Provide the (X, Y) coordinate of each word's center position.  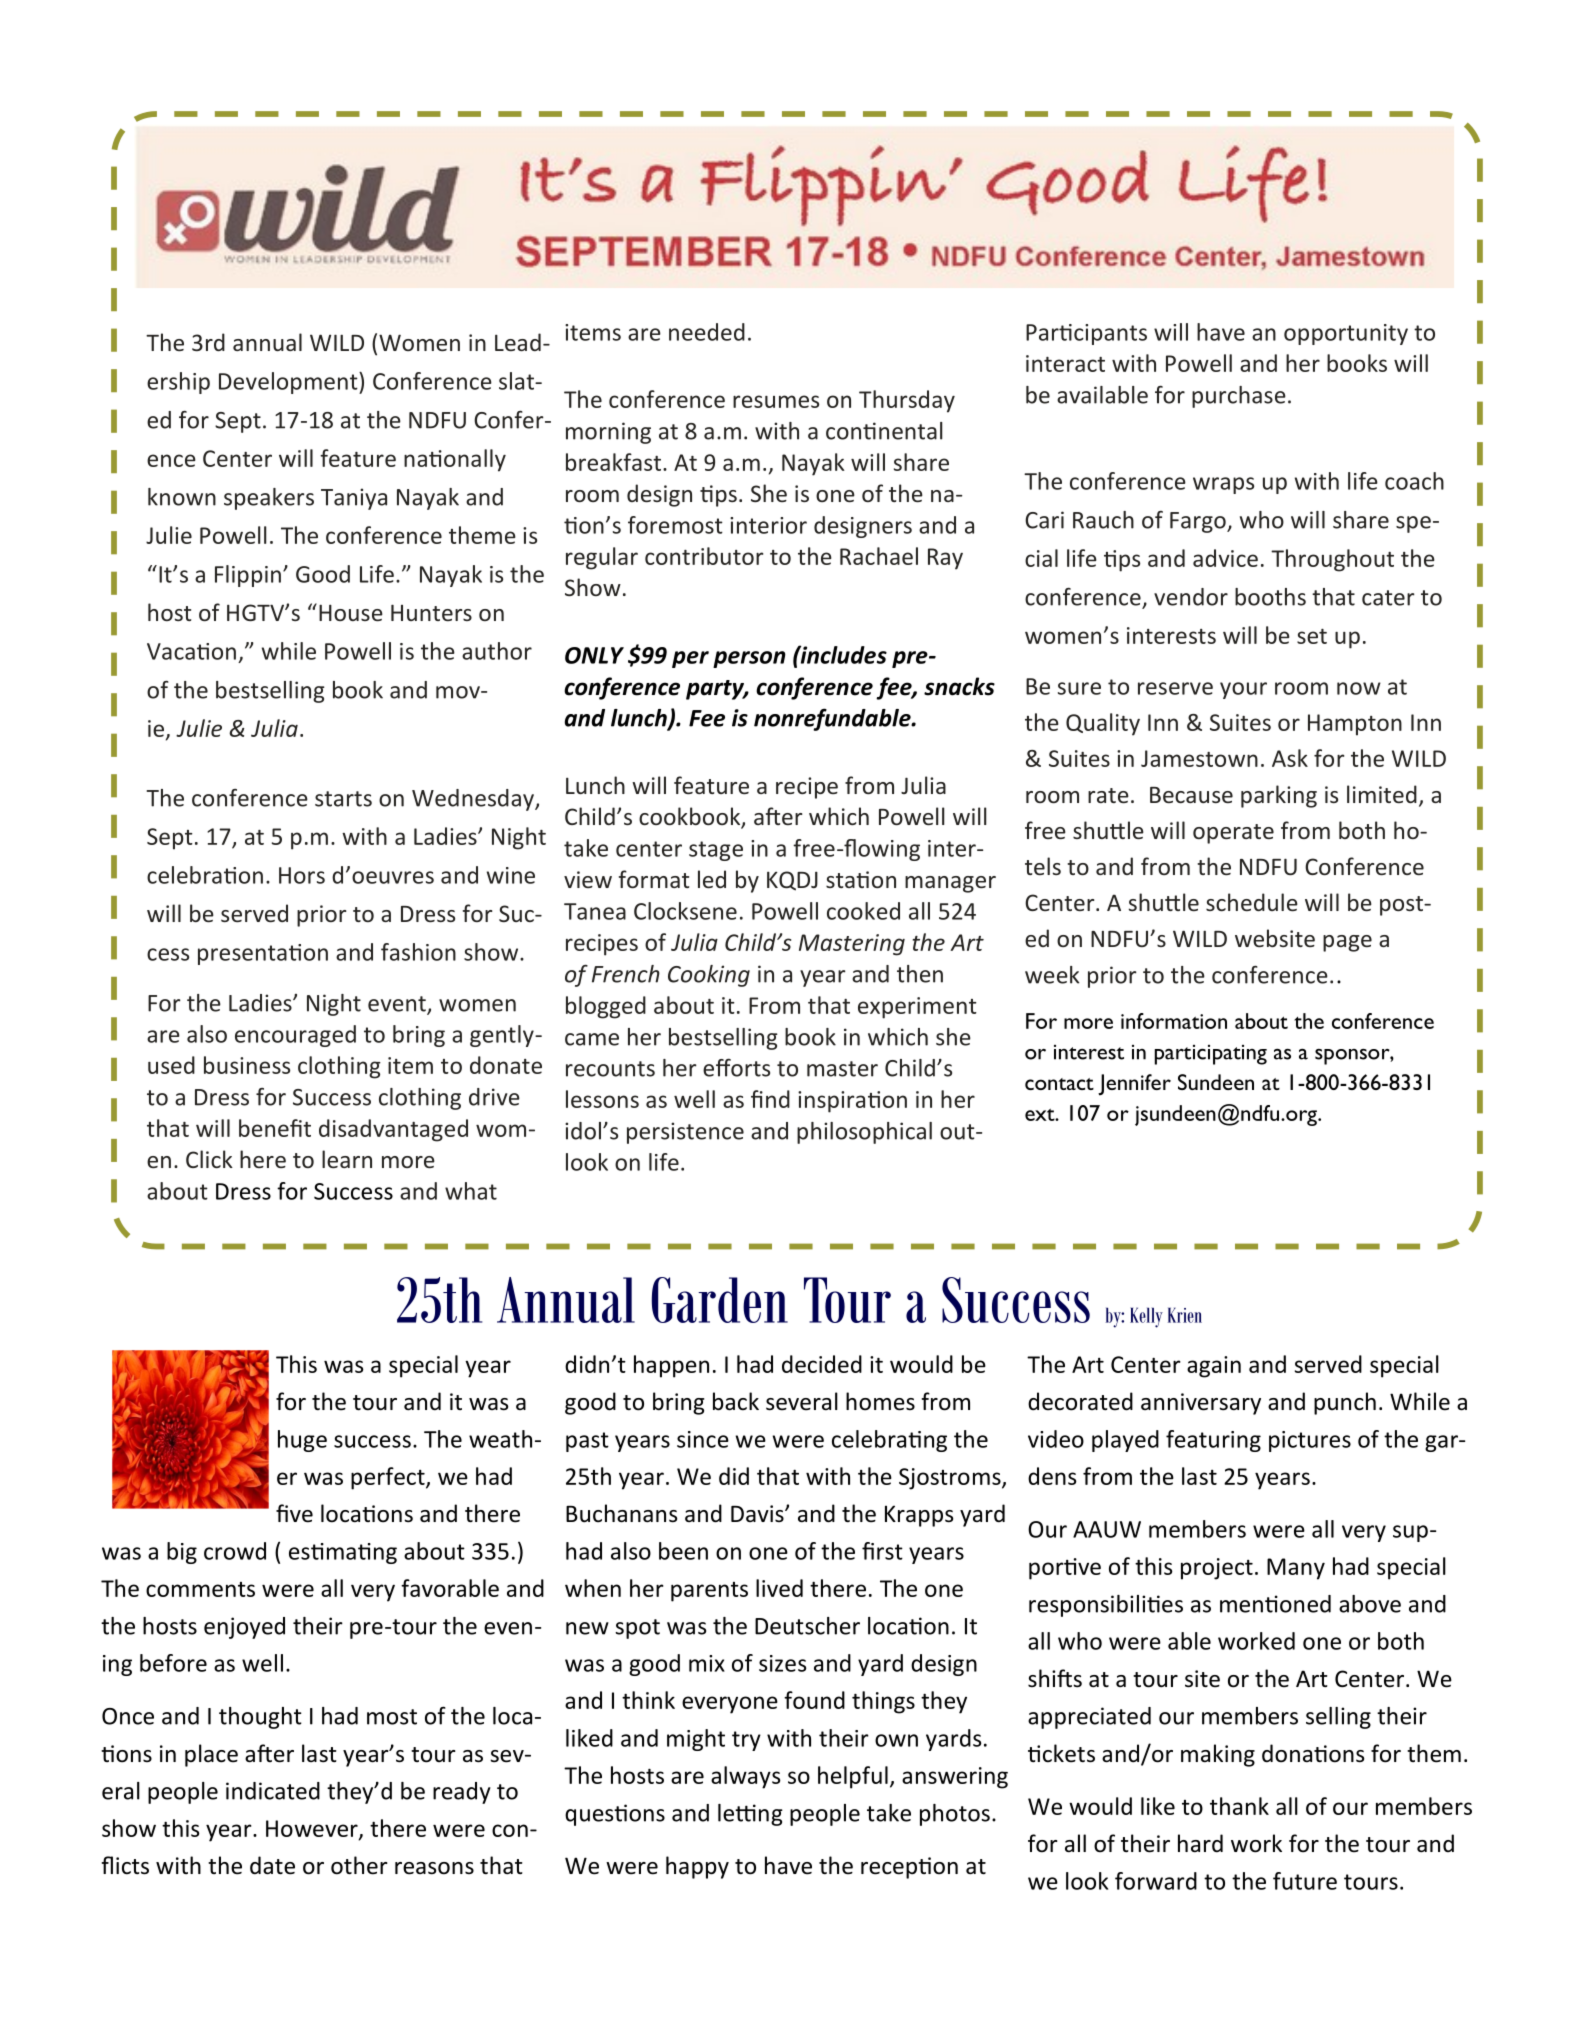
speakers (269, 499)
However (313, 1829)
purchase (1239, 397)
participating (1211, 1055)
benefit (275, 1128)
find (770, 1099)
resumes (776, 401)
